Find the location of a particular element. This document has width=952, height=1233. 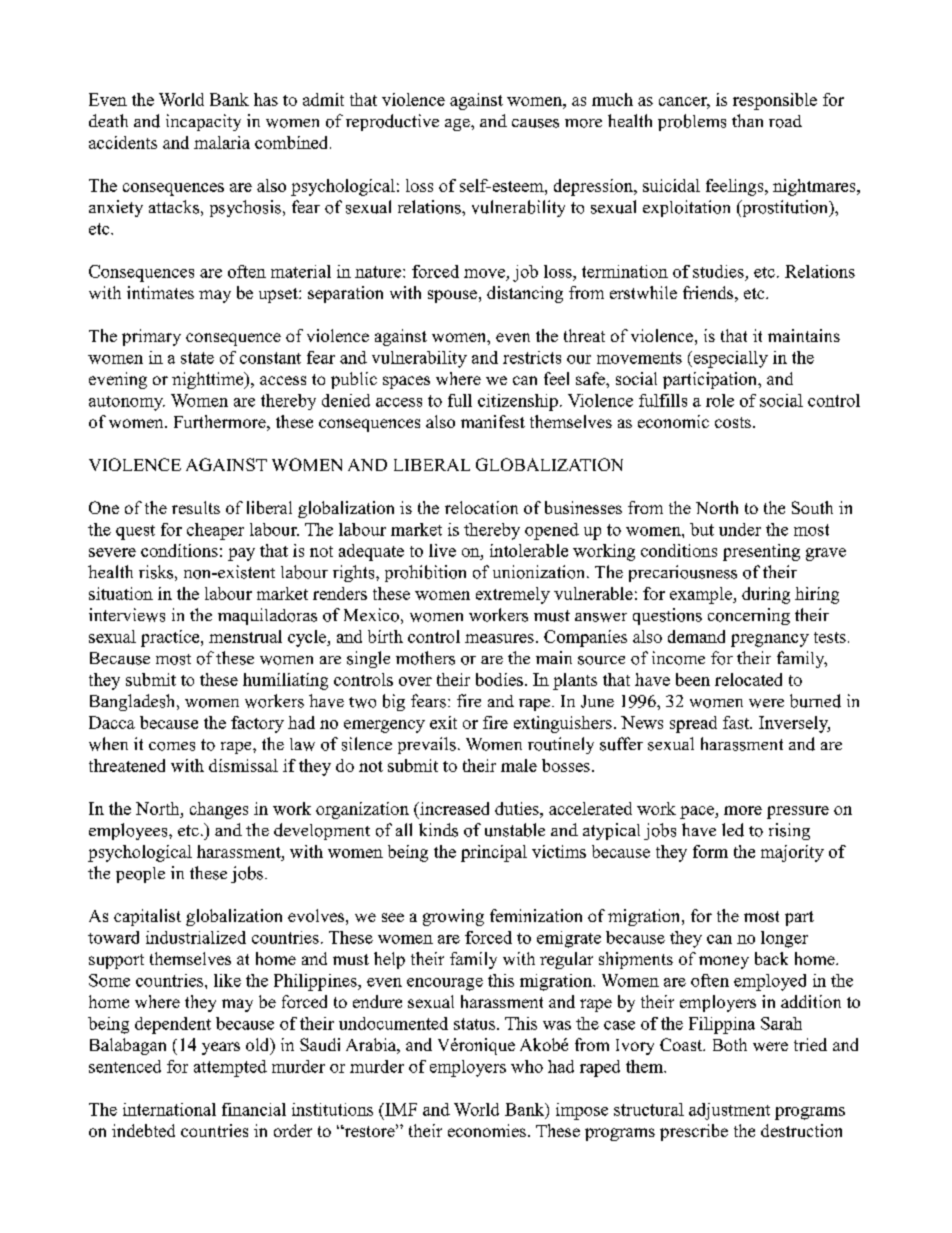

adjustment is located at coordinates (729, 1111).
